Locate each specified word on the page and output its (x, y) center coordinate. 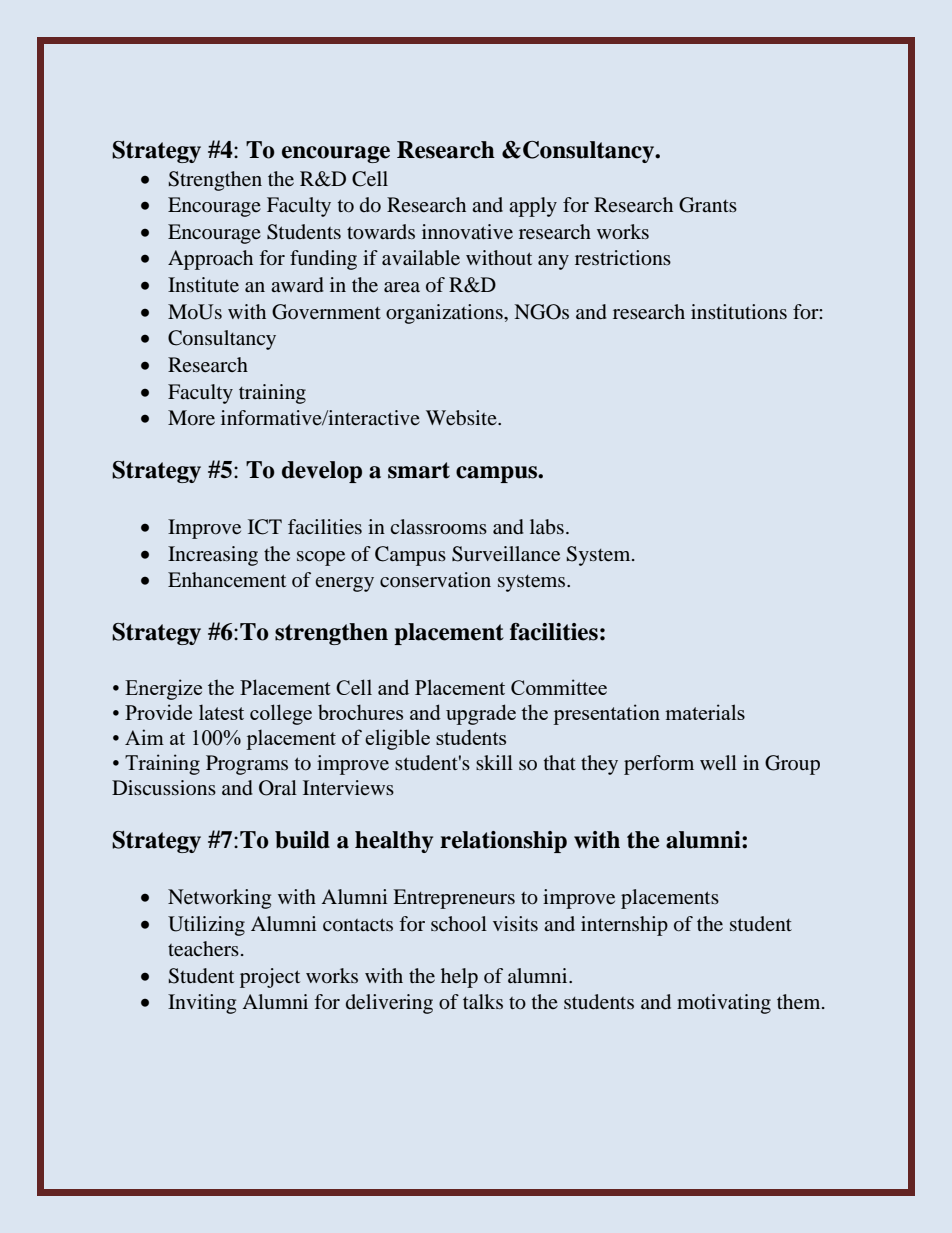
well (718, 762)
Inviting (202, 1004)
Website (462, 418)
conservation (435, 579)
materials (705, 712)
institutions (739, 312)
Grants (708, 205)
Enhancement (227, 579)
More (191, 417)
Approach (210, 260)
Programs (247, 765)
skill (494, 762)
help (459, 978)
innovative (467, 232)
